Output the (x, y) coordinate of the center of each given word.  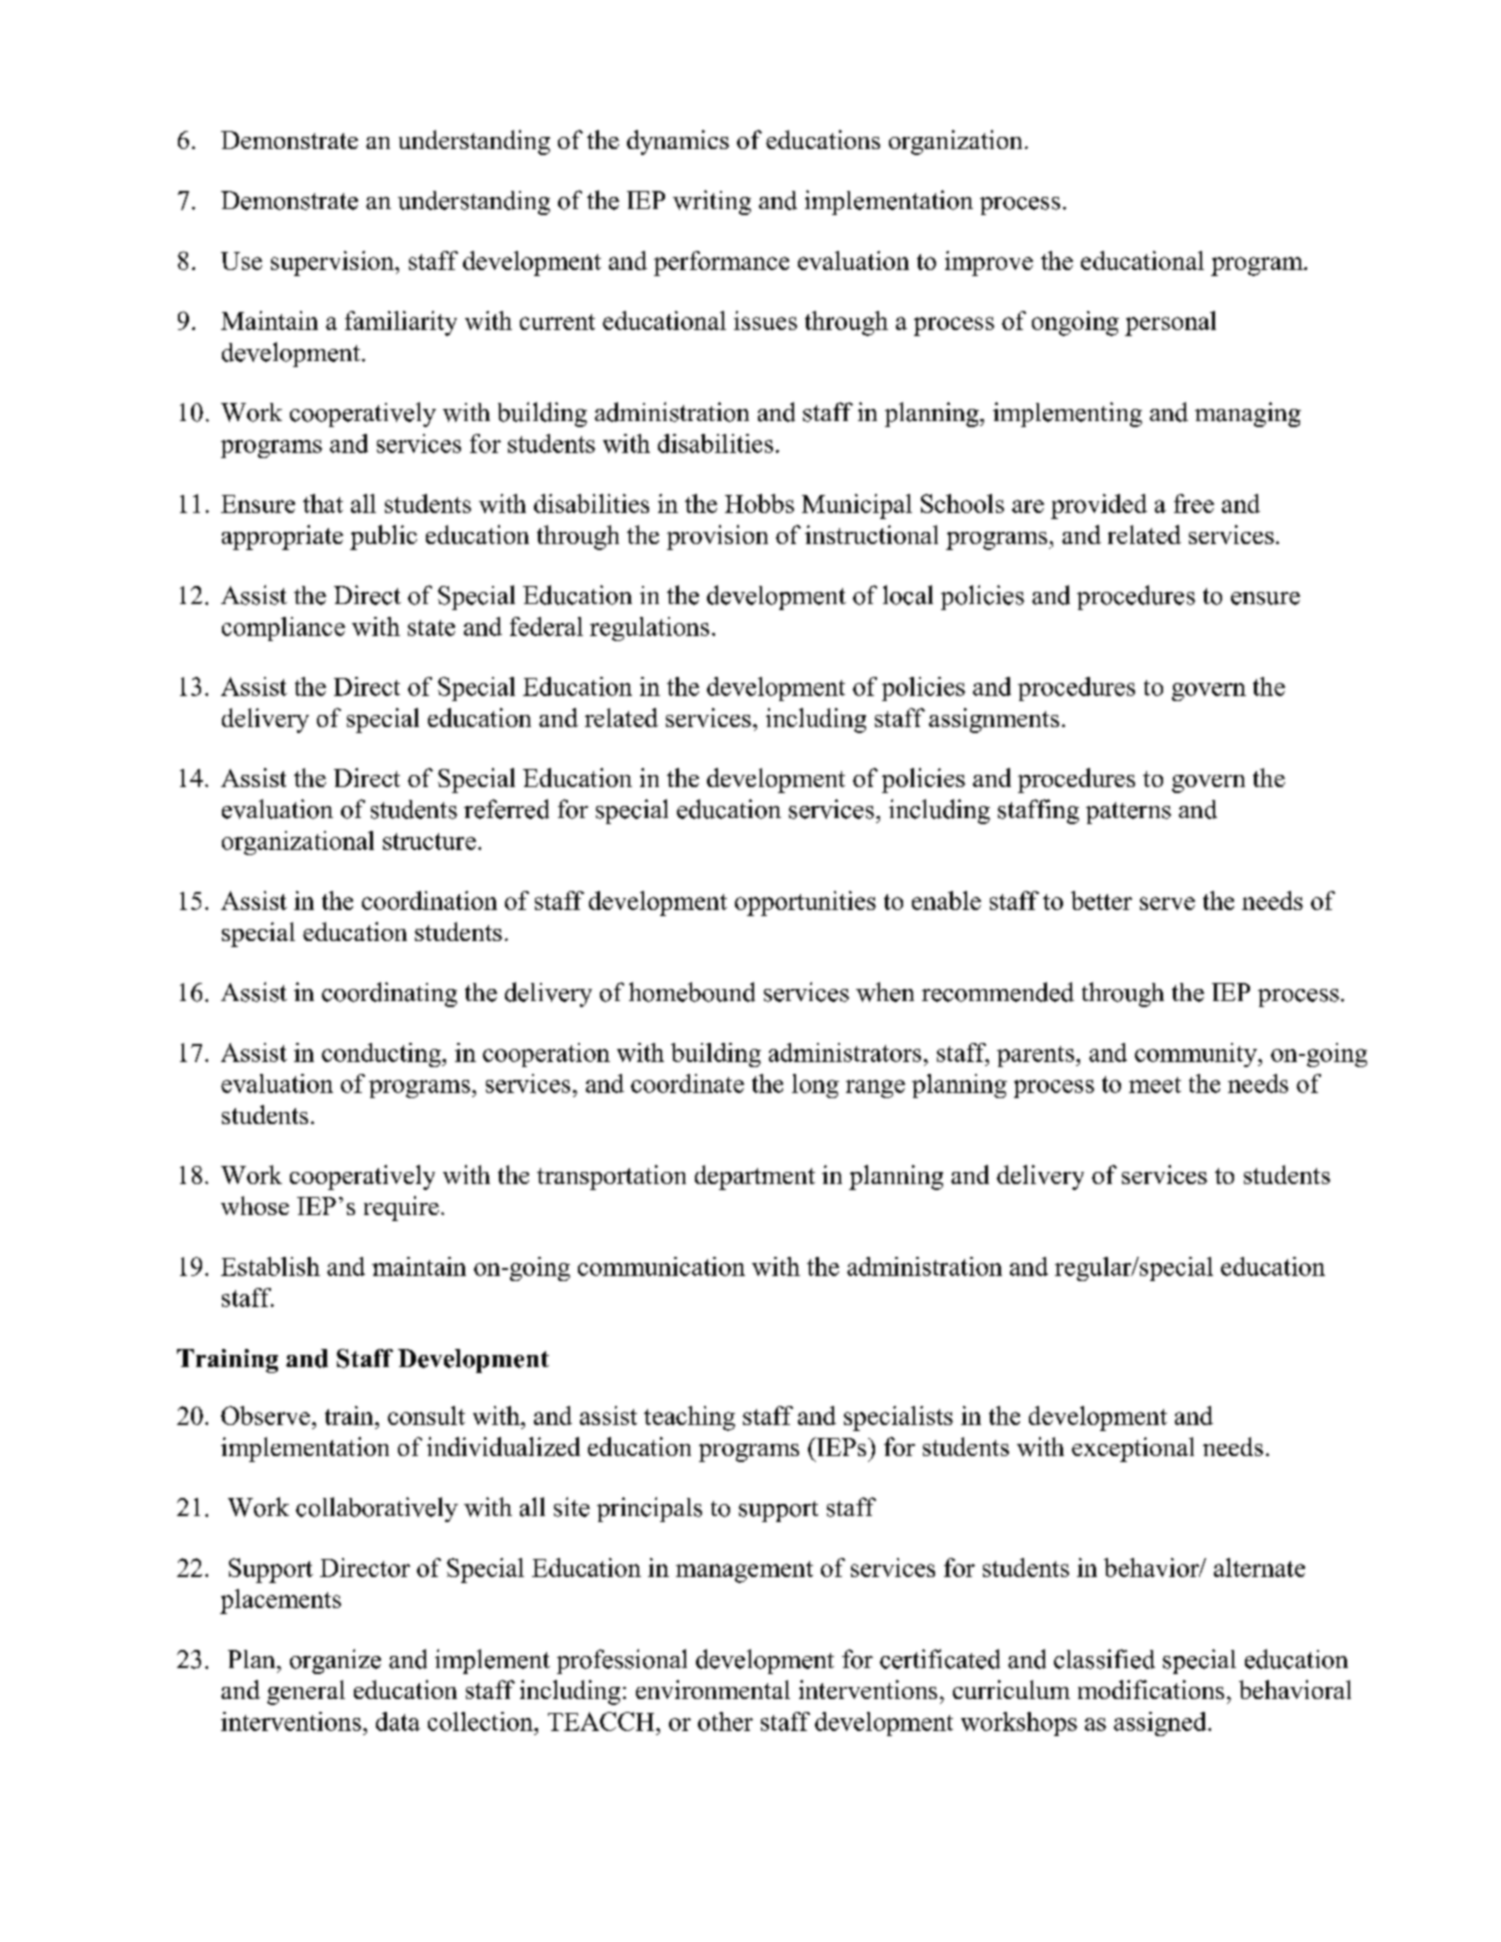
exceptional (1133, 1449)
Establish (270, 1266)
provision (717, 537)
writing (712, 202)
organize (335, 1661)
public (383, 537)
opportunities (805, 903)
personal (1170, 323)
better (1101, 900)
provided (1099, 506)
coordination (429, 900)
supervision (333, 263)
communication (661, 1266)
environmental (713, 1689)
